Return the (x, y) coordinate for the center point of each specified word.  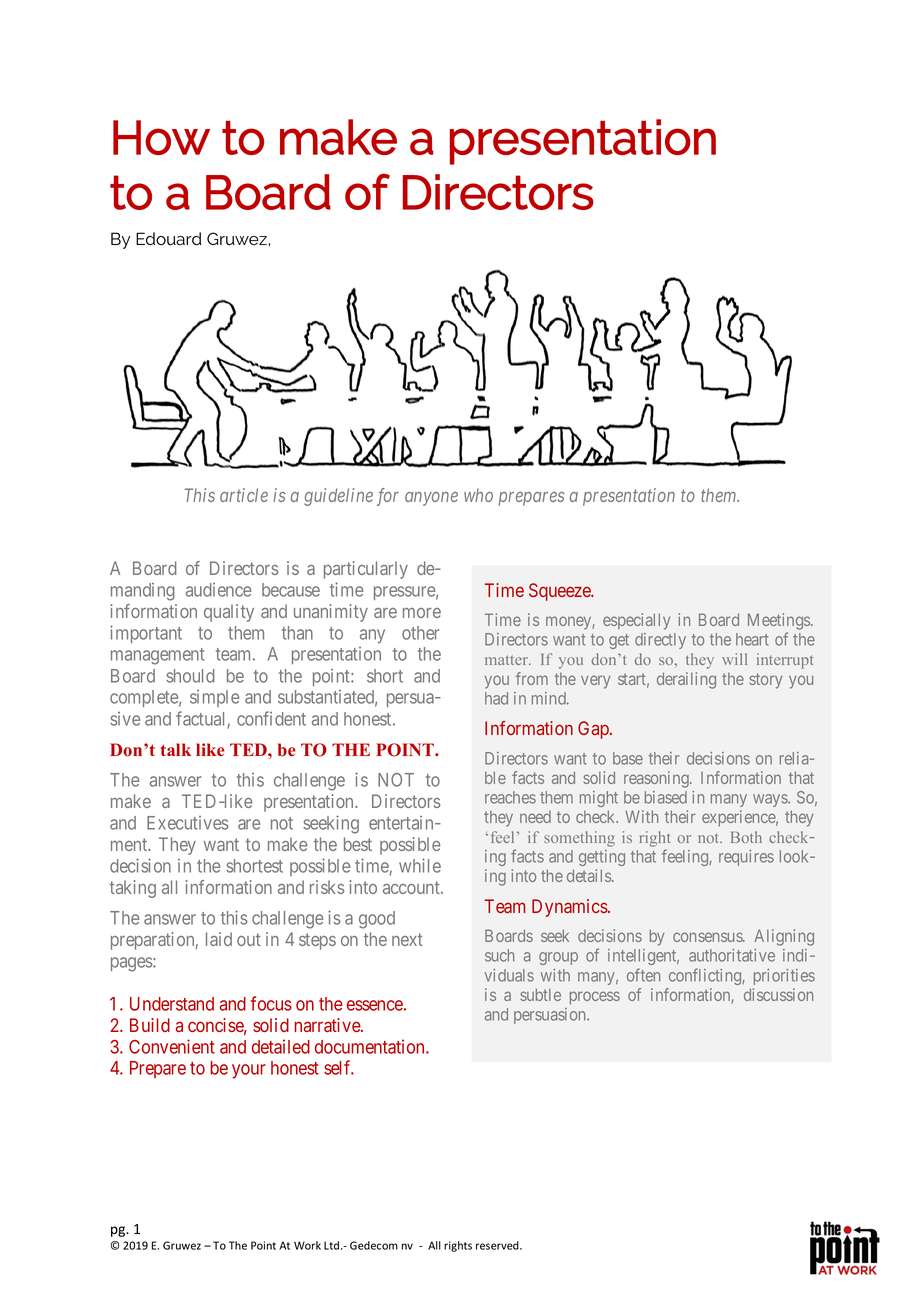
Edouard (169, 239)
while (420, 865)
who (478, 495)
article (244, 495)
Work (307, 1245)
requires (746, 858)
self (339, 1067)
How (161, 137)
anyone (431, 498)
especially (637, 621)
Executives (188, 823)
